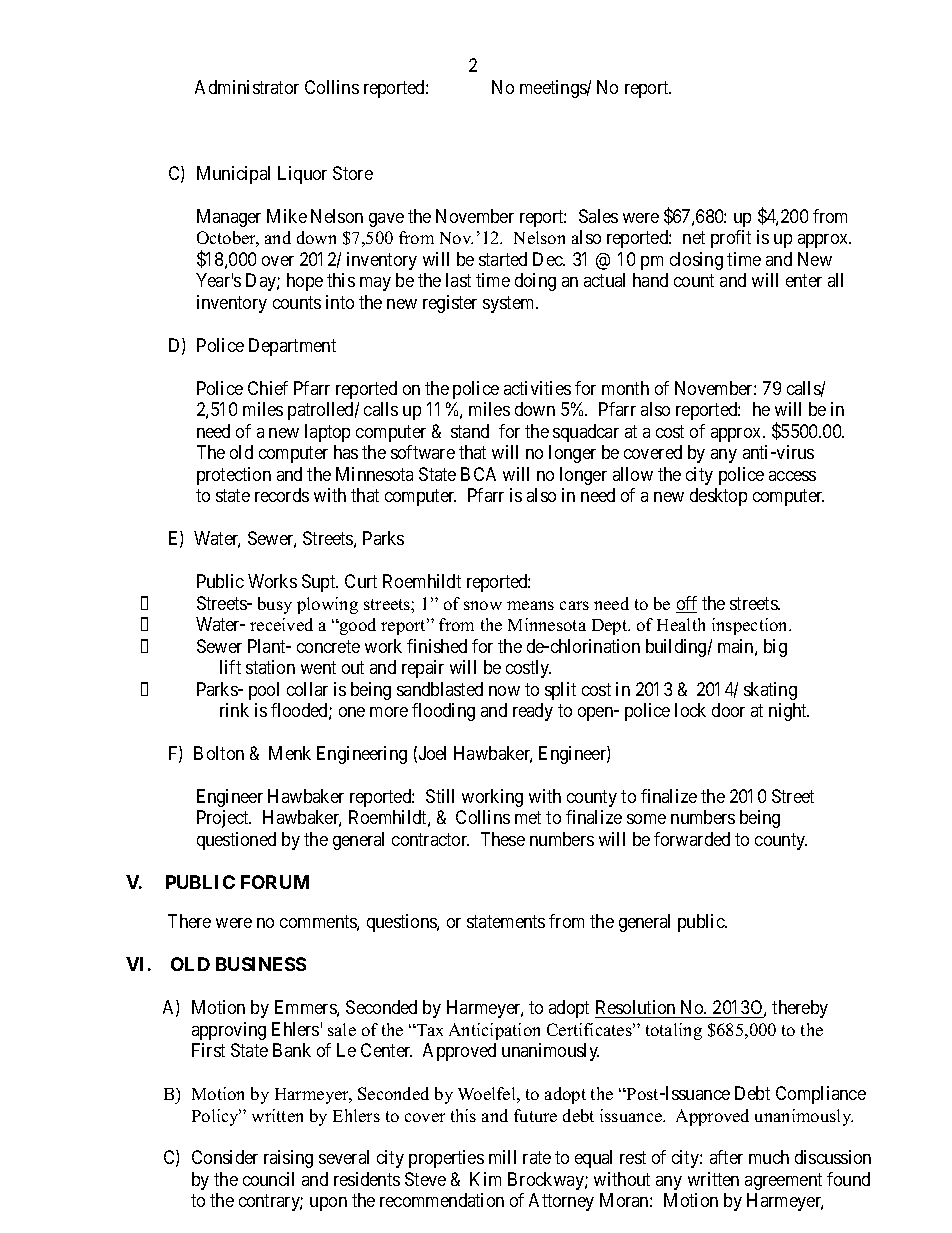 The image size is (952, 1233). What do you see at coordinates (769, 1157) in the screenshot?
I see `much` at bounding box center [769, 1157].
